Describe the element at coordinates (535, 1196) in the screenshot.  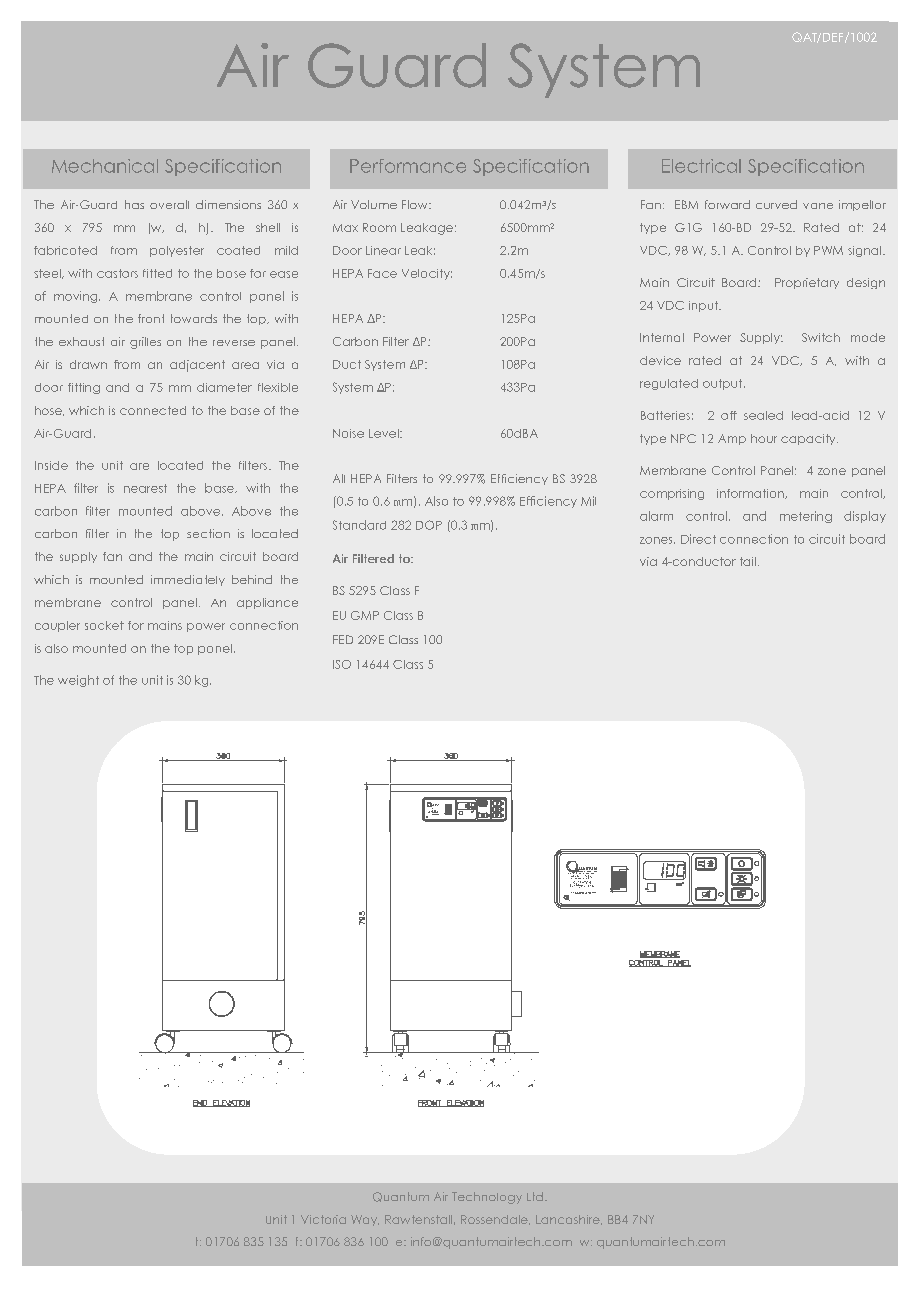
I see `Ltd` at that location.
